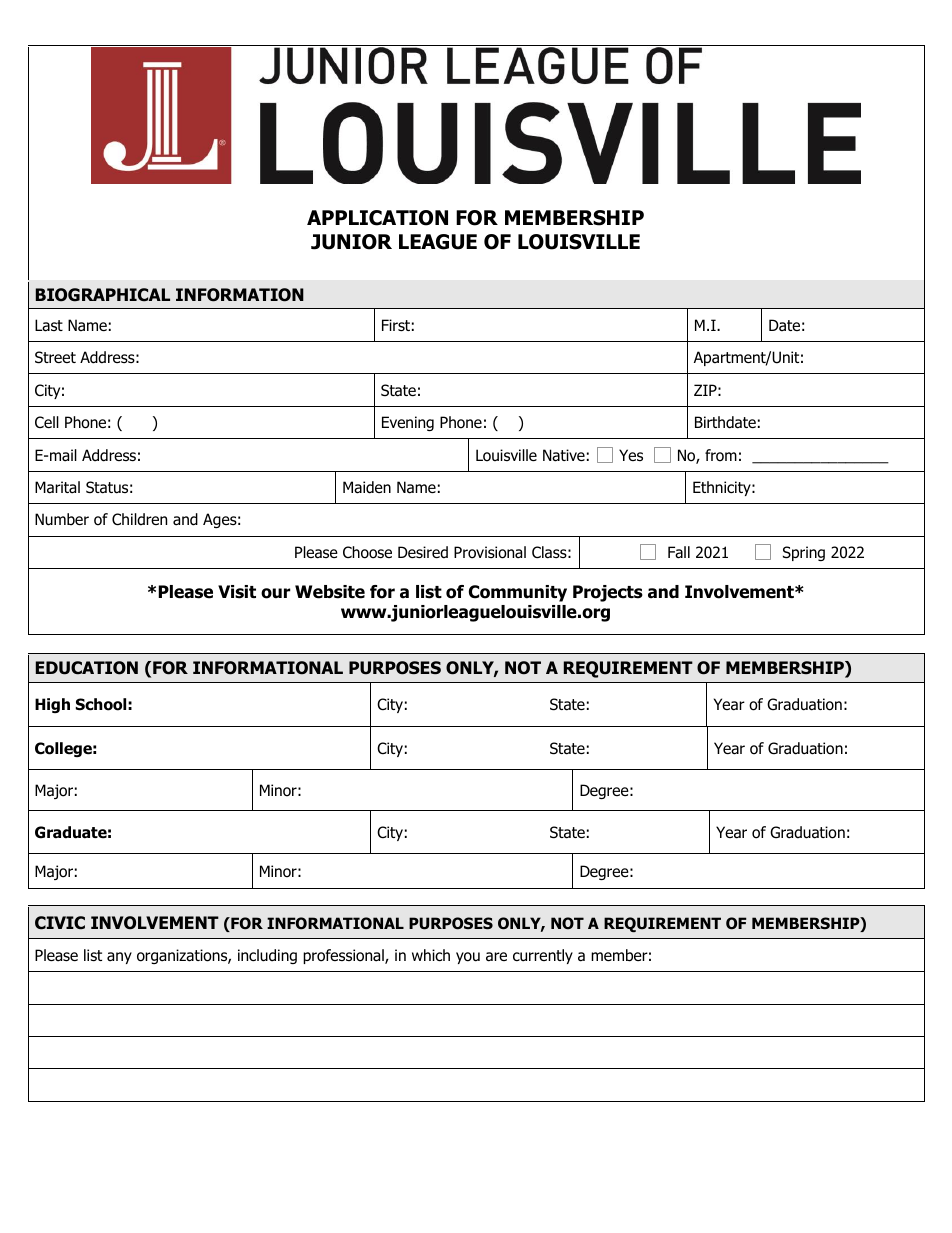  Describe the element at coordinates (423, 552) in the document. I see `Desired` at that location.
